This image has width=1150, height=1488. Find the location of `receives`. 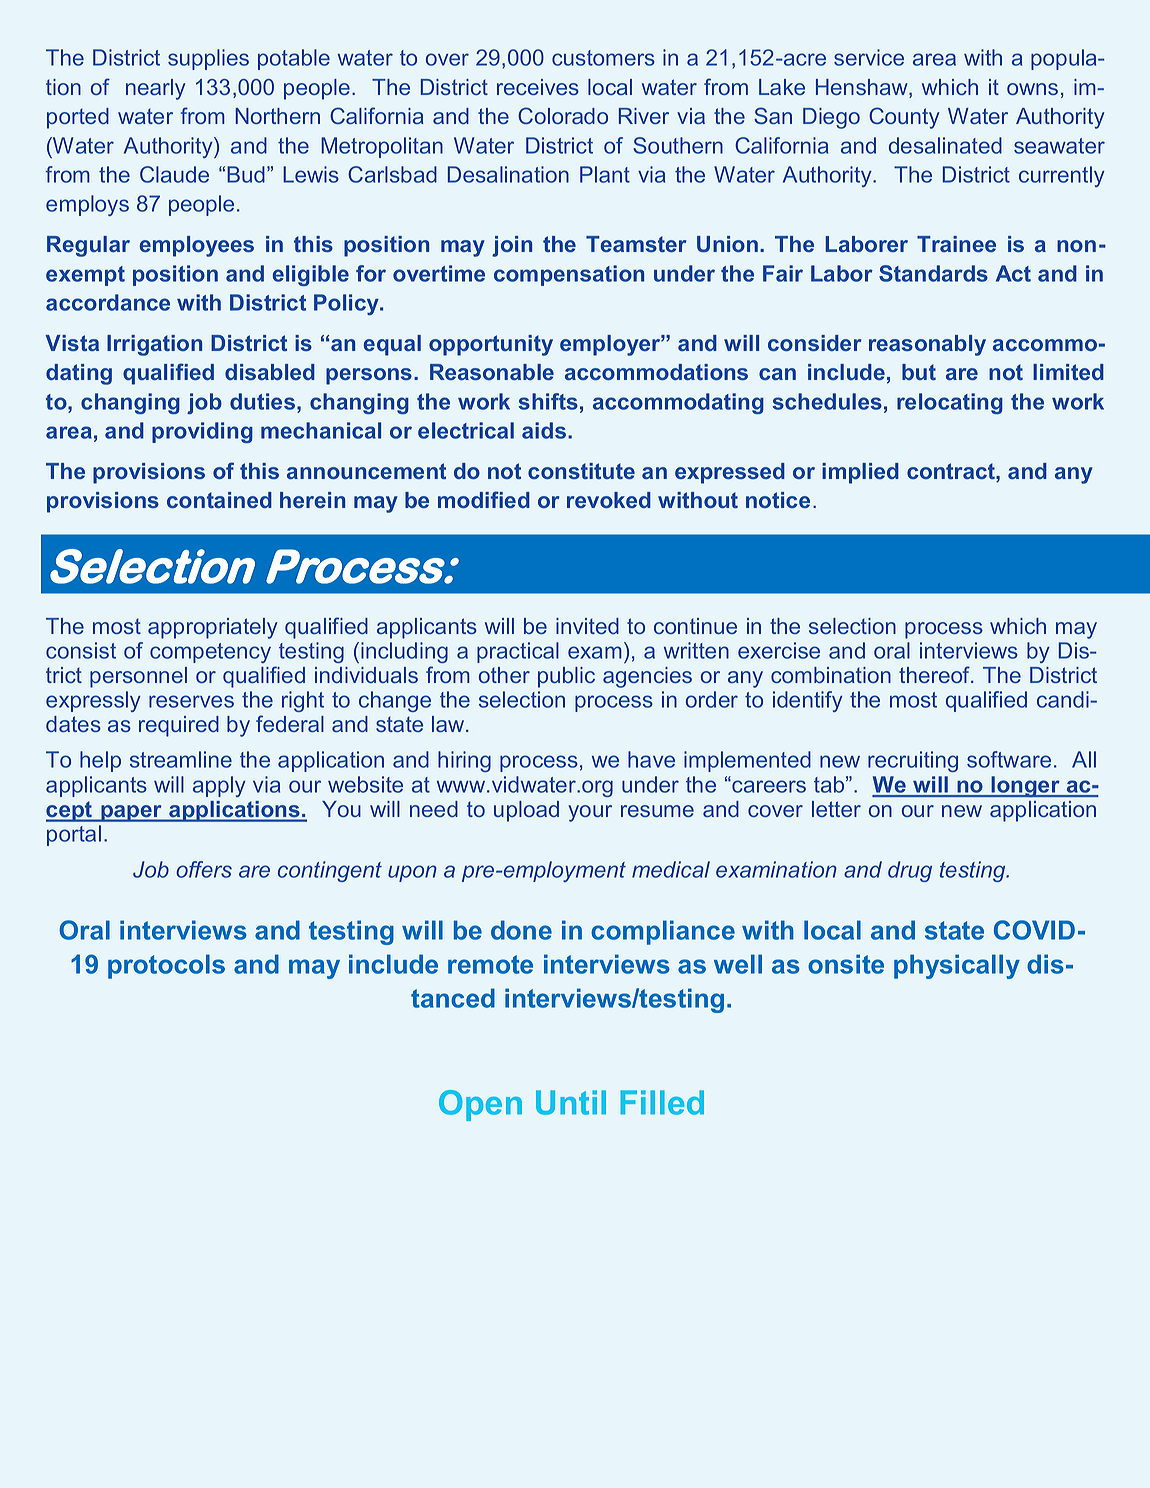

receives is located at coordinates (538, 87).
